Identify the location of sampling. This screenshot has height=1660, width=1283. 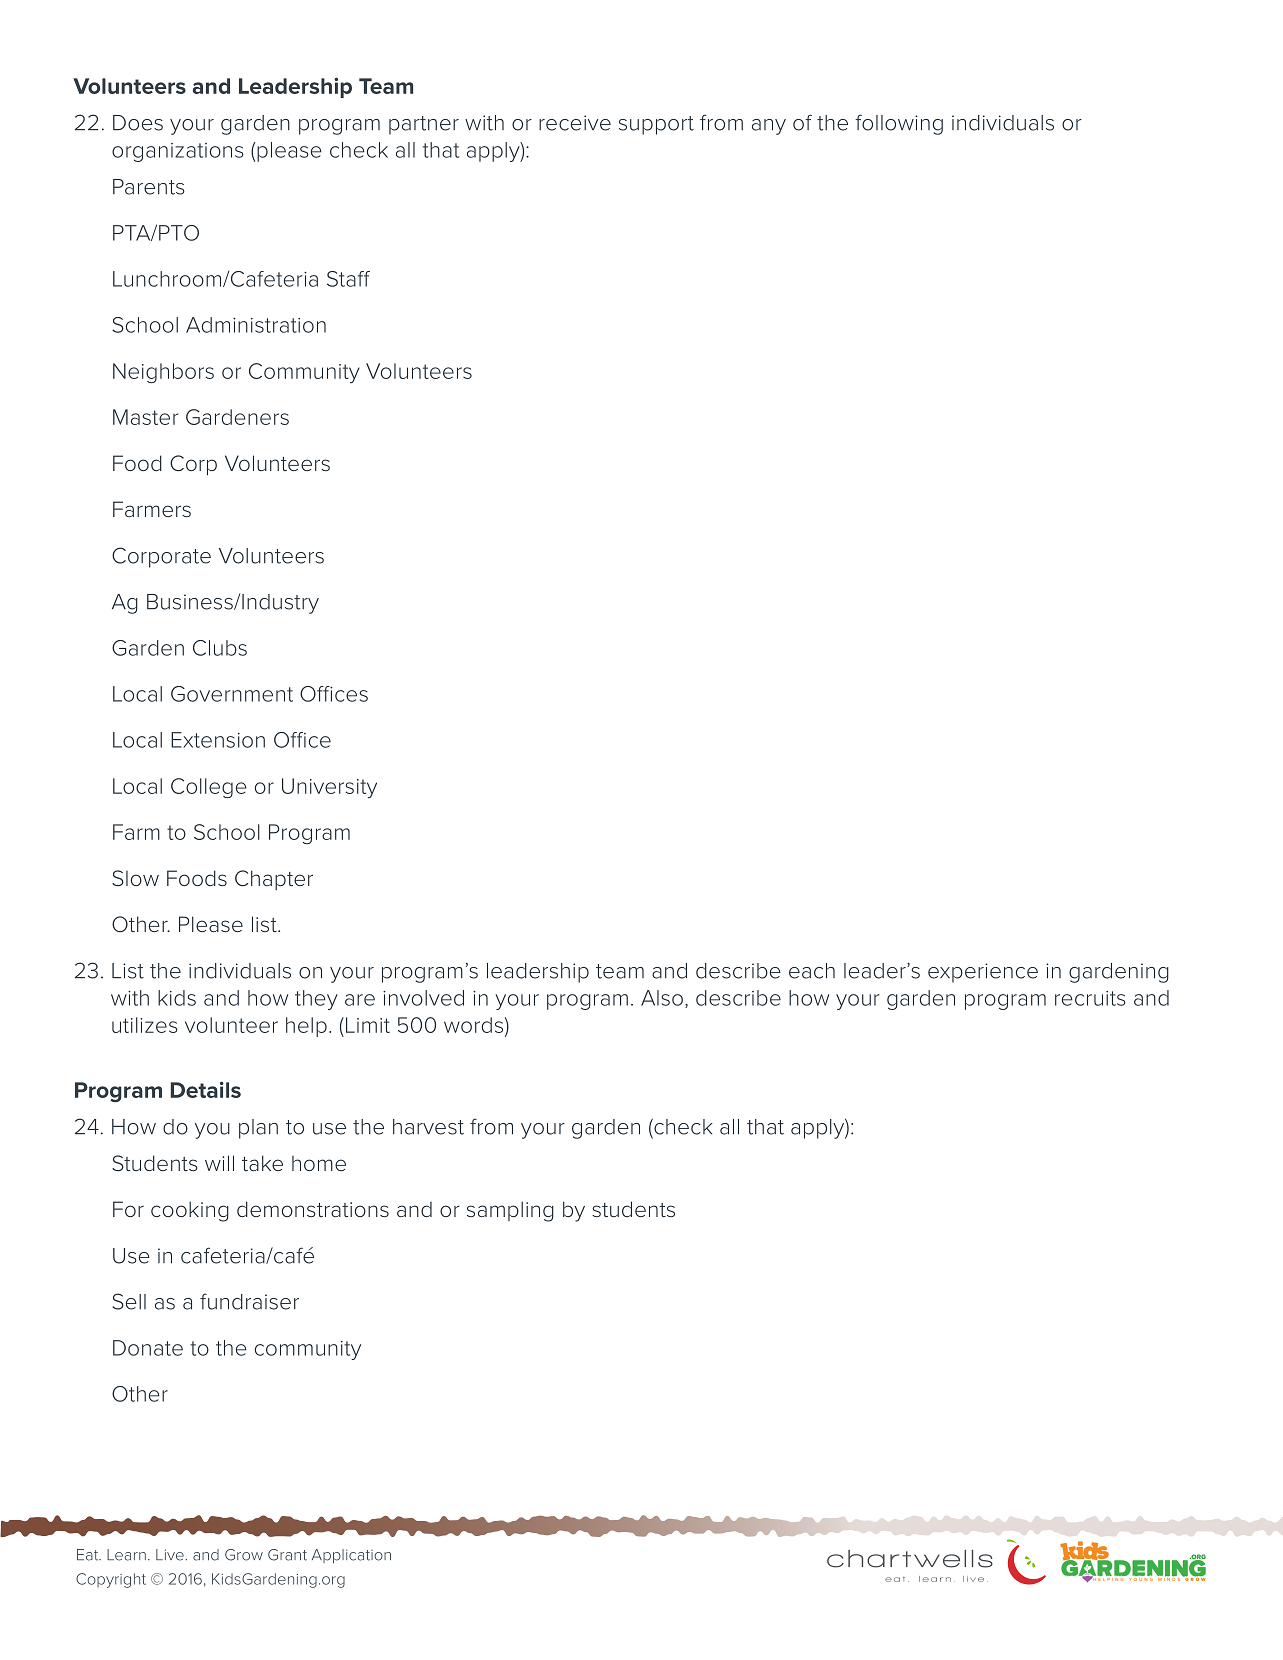
(510, 1211).
